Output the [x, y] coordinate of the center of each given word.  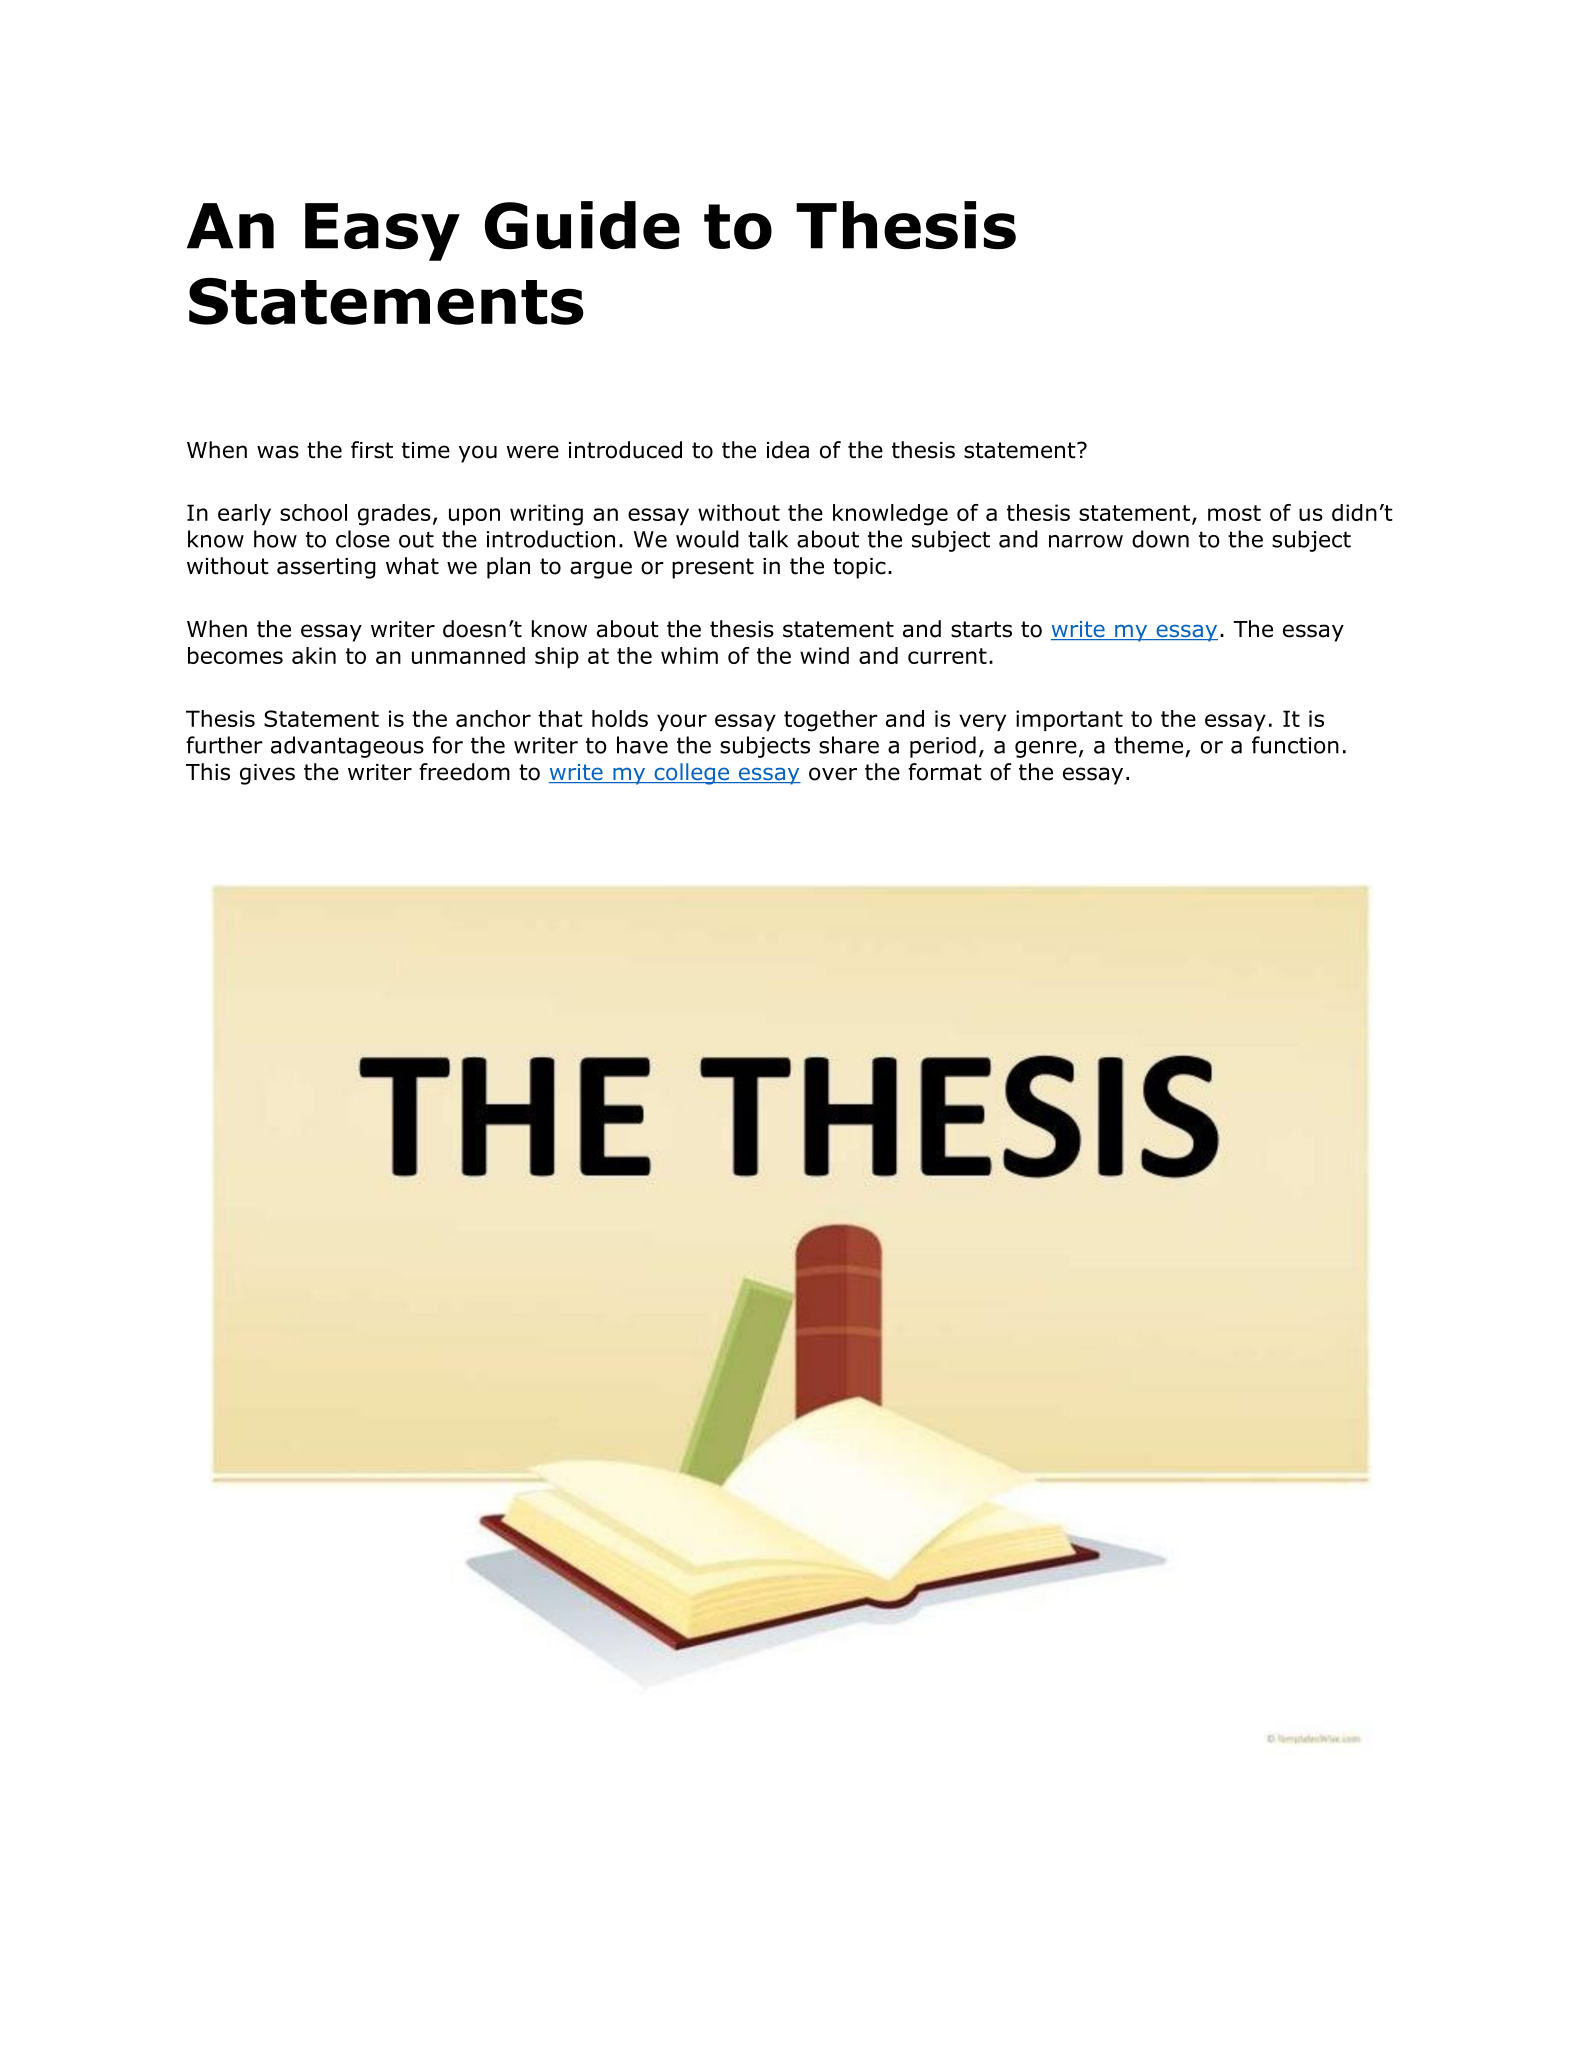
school [313, 512]
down [1160, 539]
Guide [582, 225]
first [372, 450]
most [1234, 513]
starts [981, 629]
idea [788, 450]
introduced [625, 450]
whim [689, 655]
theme [1148, 745]
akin [314, 655]
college [692, 774]
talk [768, 539]
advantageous [347, 747]
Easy [382, 232]
